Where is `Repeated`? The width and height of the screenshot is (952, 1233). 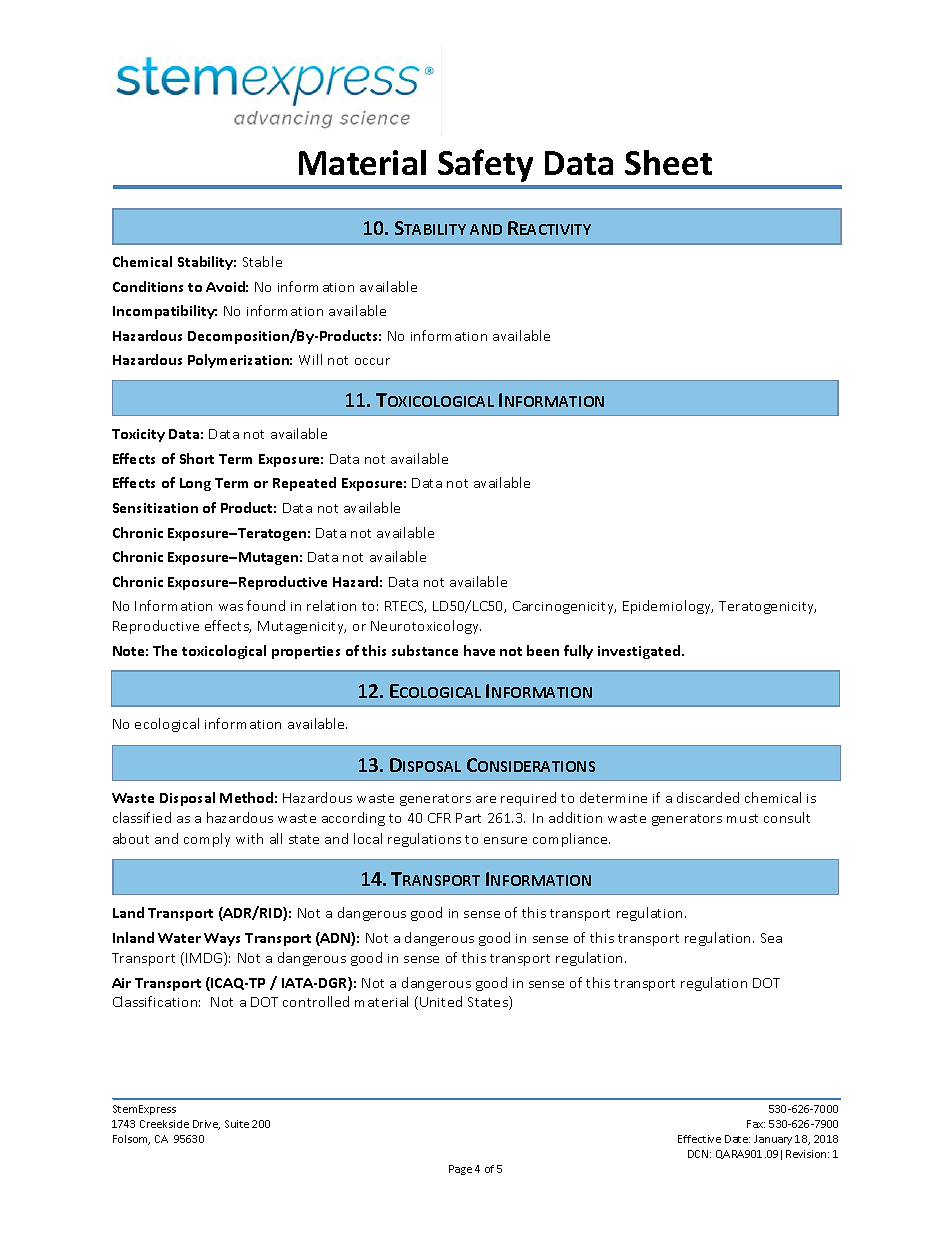 Repeated is located at coordinates (304, 484).
